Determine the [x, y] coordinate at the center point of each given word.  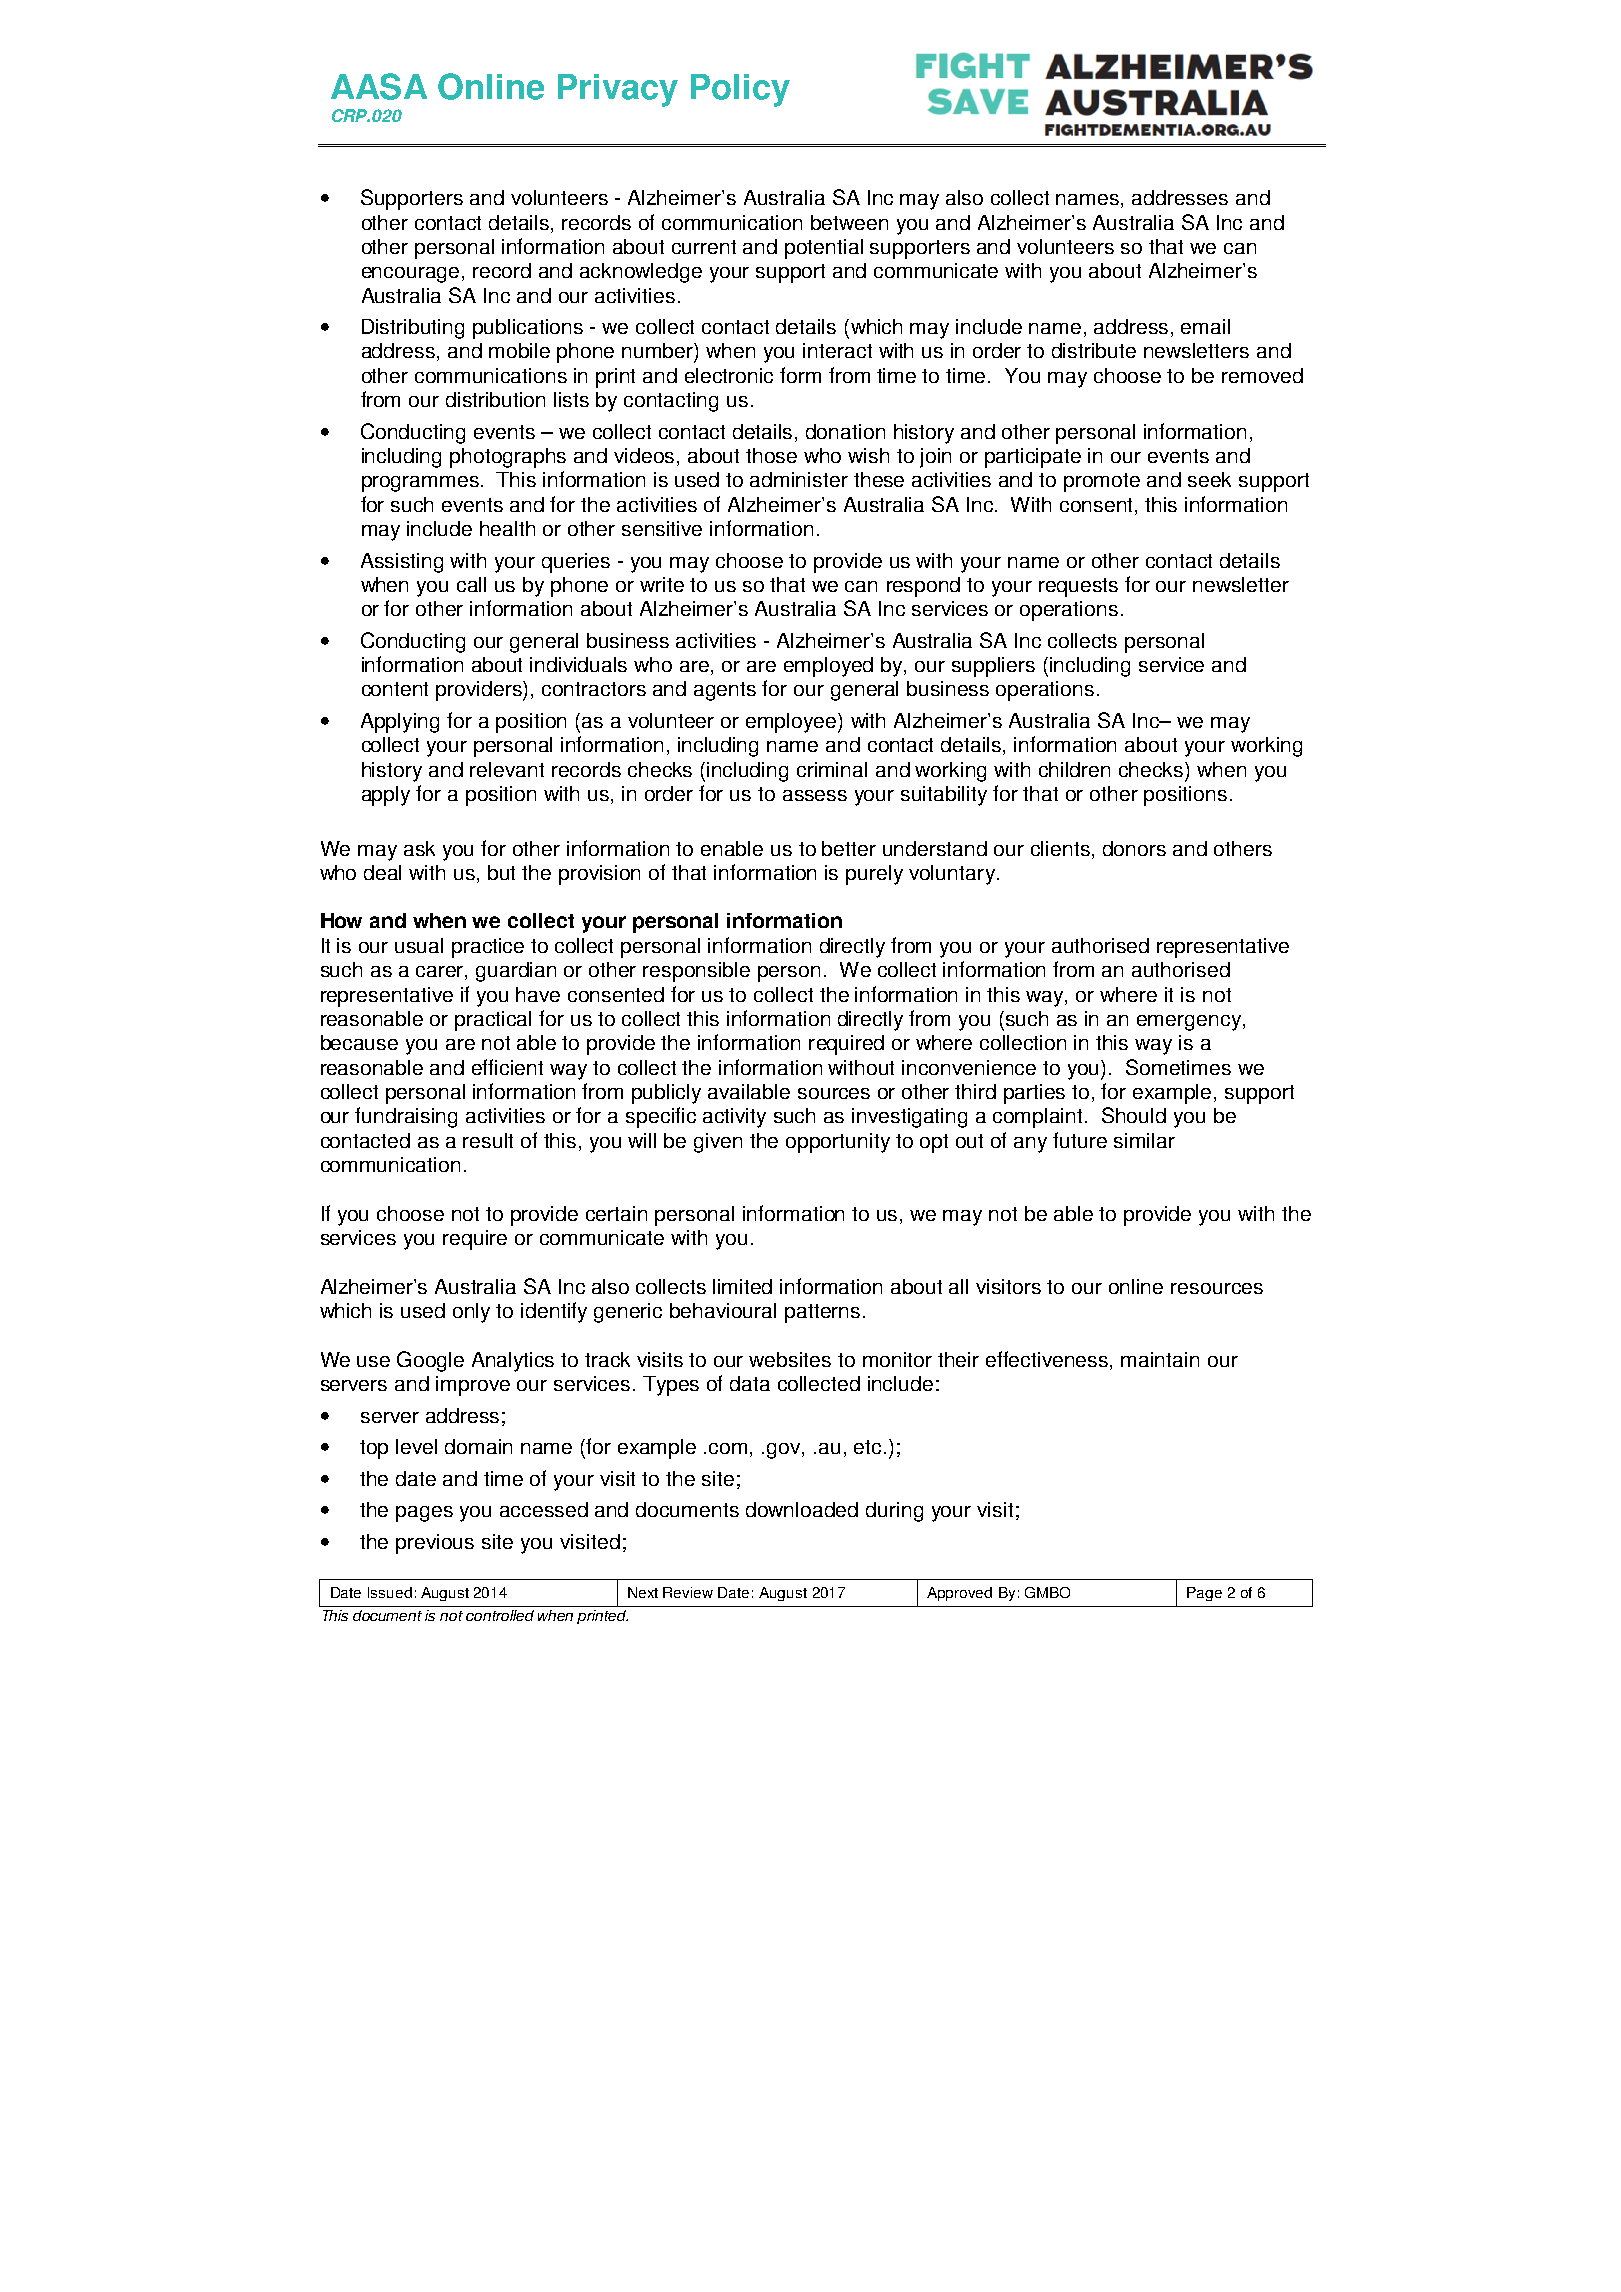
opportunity [838, 1143]
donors [1134, 848]
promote [1102, 482]
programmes [420, 484]
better [849, 848]
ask [419, 848]
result [488, 1140]
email [1205, 326]
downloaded [802, 1509]
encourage [410, 275]
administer [799, 479]
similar [1144, 1140]
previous [435, 1544]
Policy [740, 90]
